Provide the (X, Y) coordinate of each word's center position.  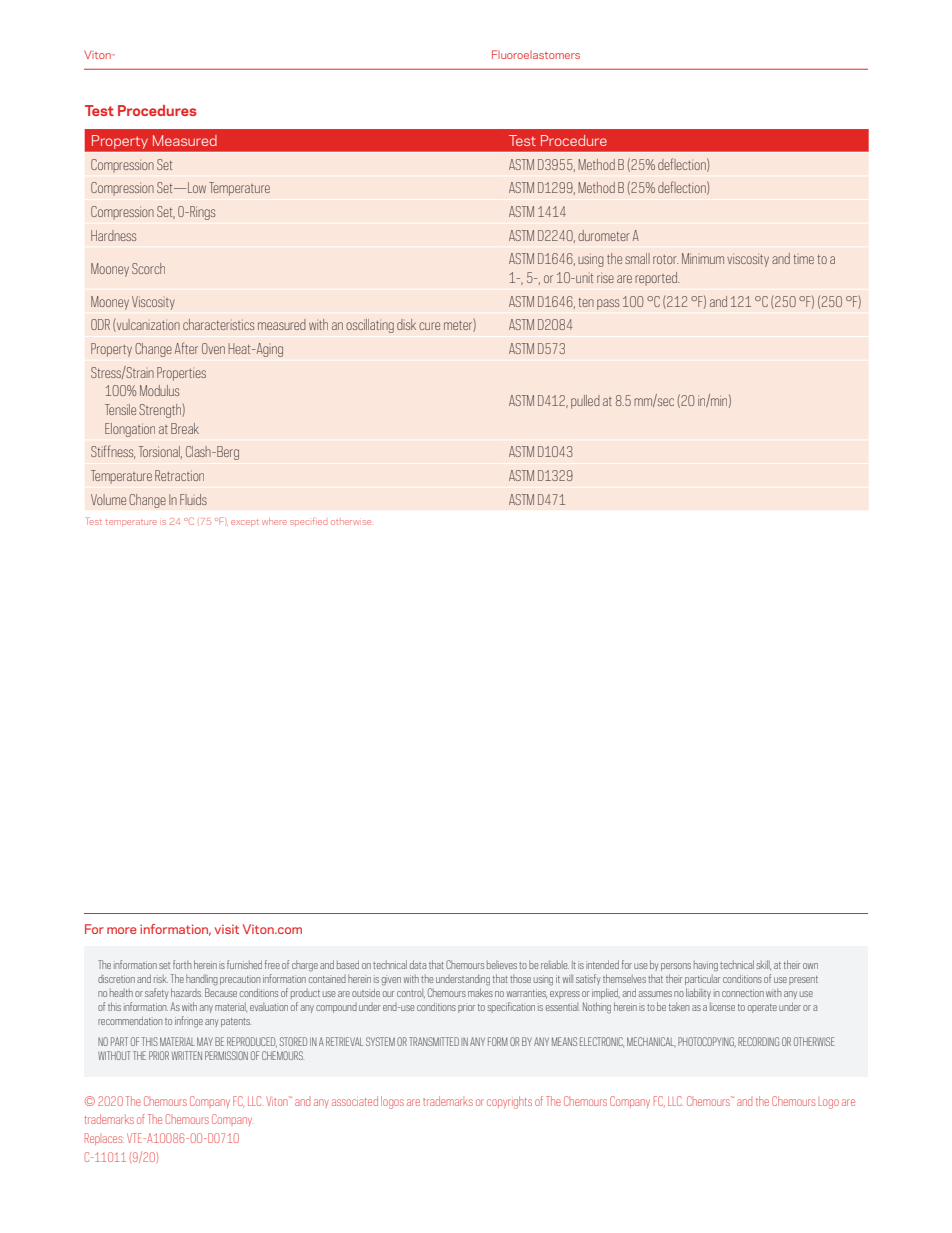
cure (429, 326)
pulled (585, 402)
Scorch (148, 268)
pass (608, 304)
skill (764, 965)
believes (502, 965)
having (706, 966)
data (418, 964)
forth (182, 964)
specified (308, 521)
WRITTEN (187, 1055)
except (245, 522)
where (274, 521)
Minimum (703, 258)
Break (185, 428)
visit (227, 929)
